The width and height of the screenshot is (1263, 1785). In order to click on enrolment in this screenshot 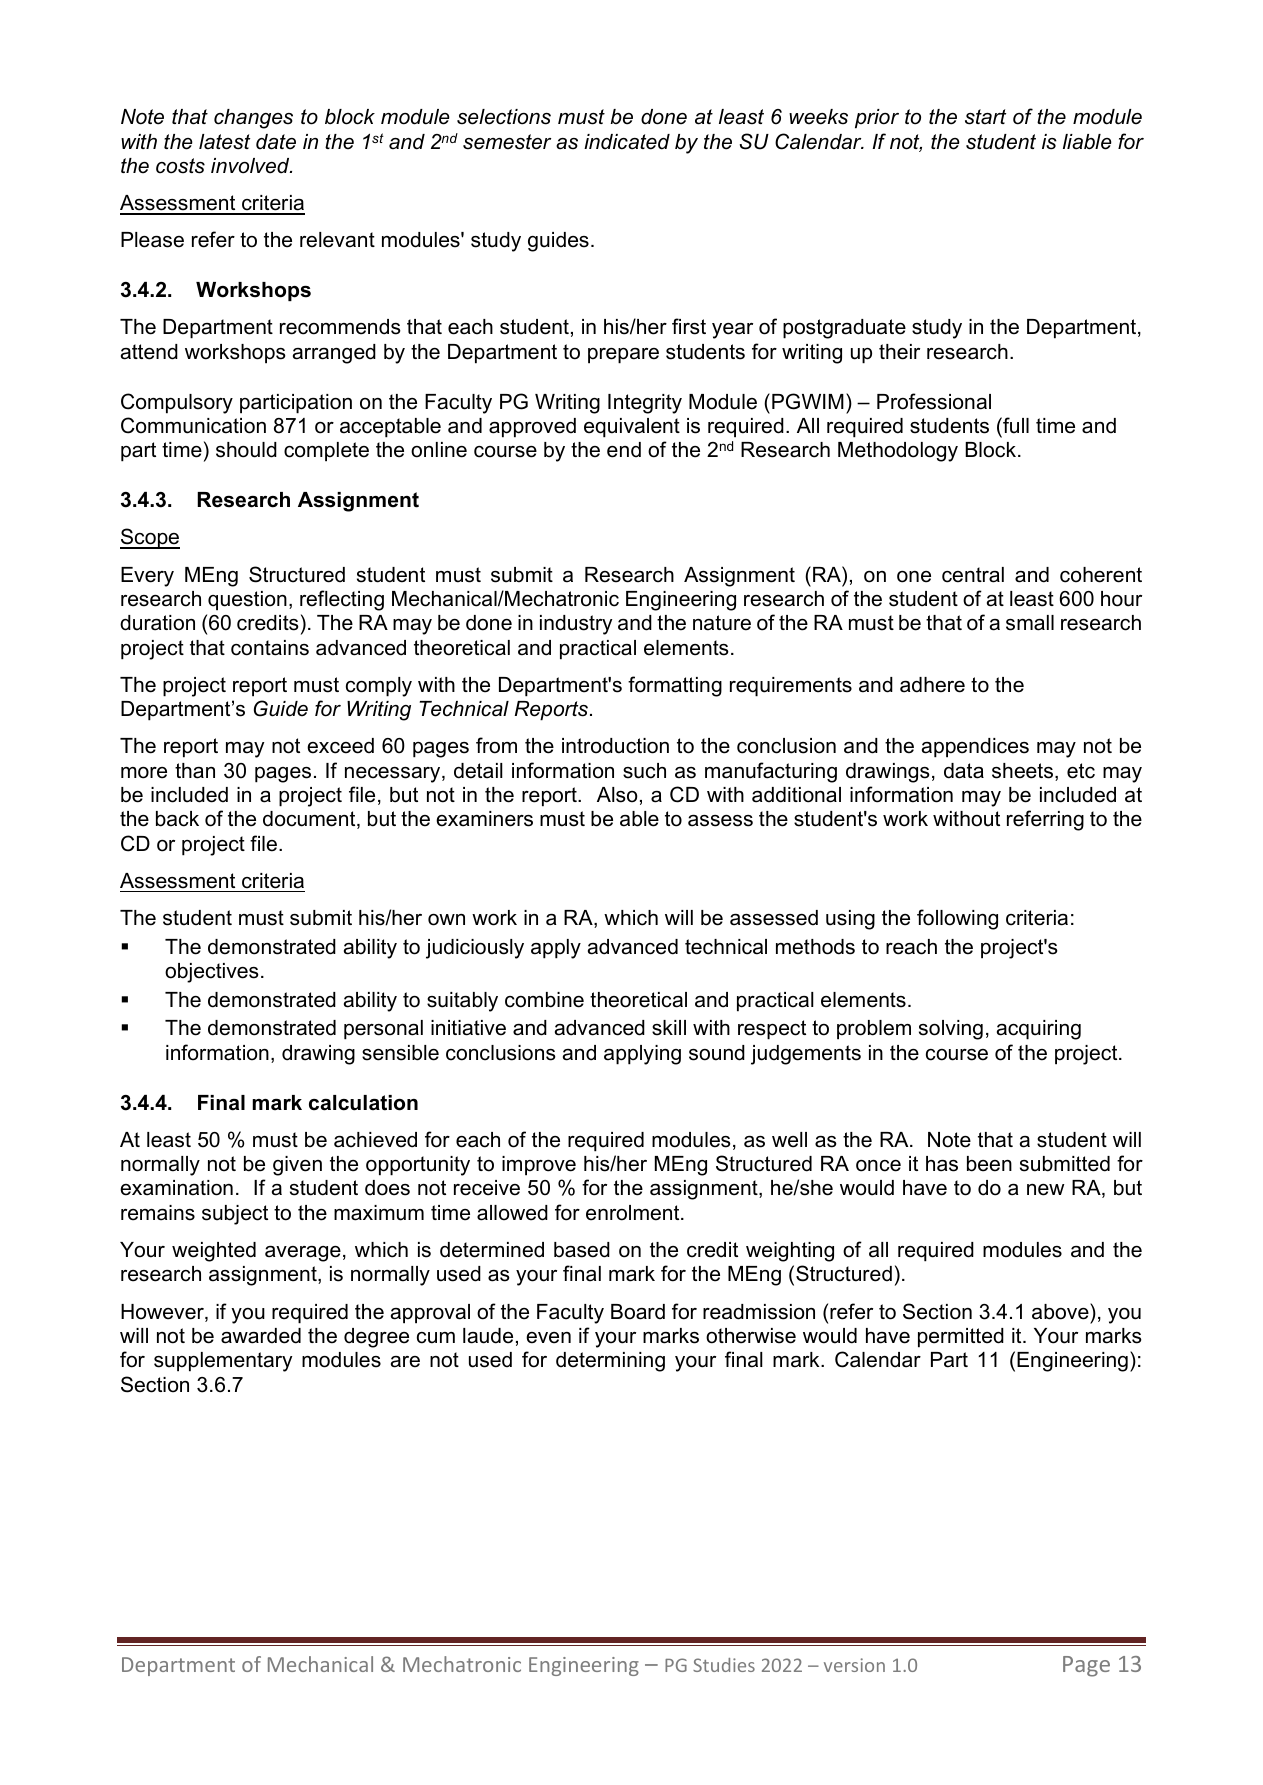, I will do `click(634, 1213)`.
